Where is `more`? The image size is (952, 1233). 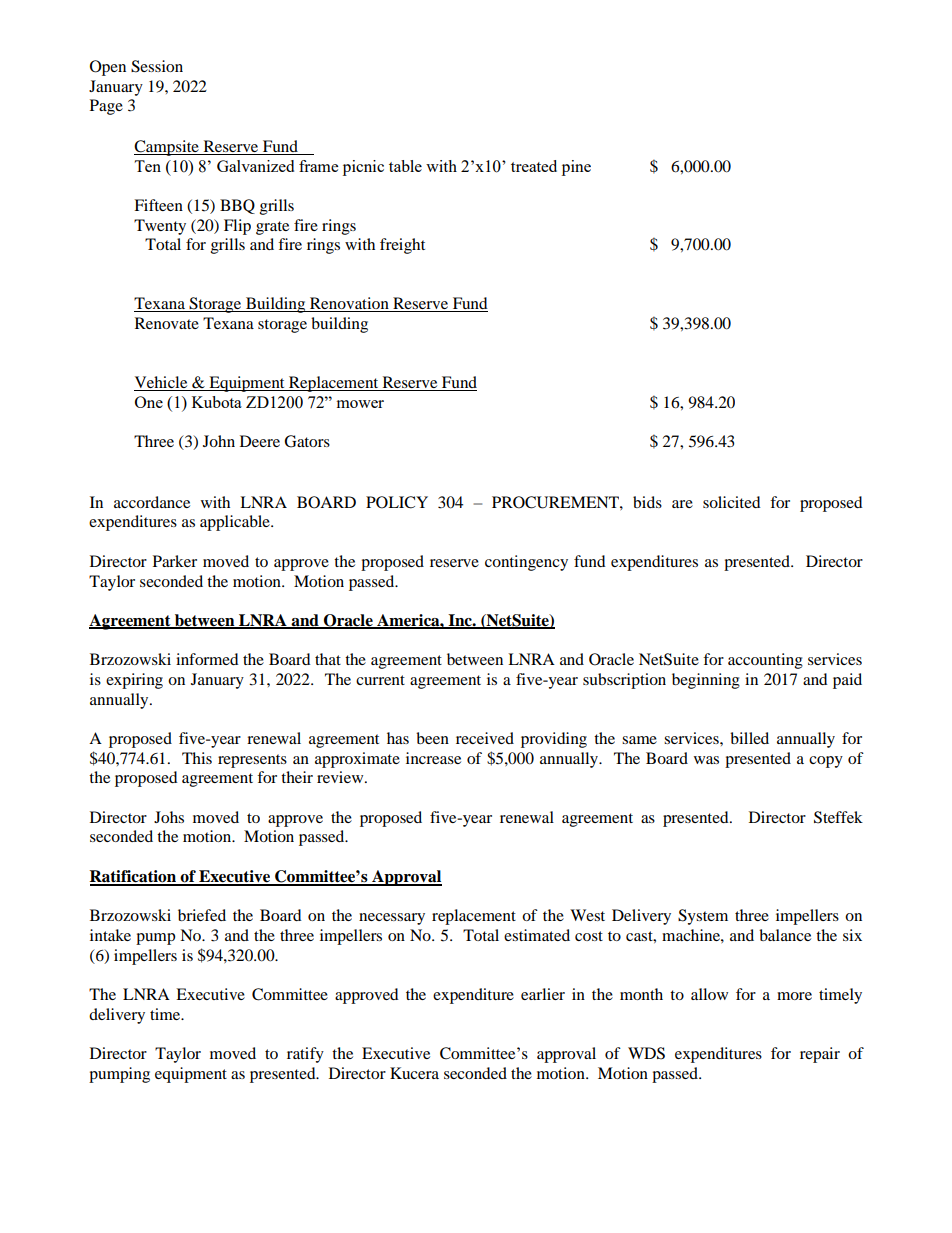 more is located at coordinates (794, 996).
